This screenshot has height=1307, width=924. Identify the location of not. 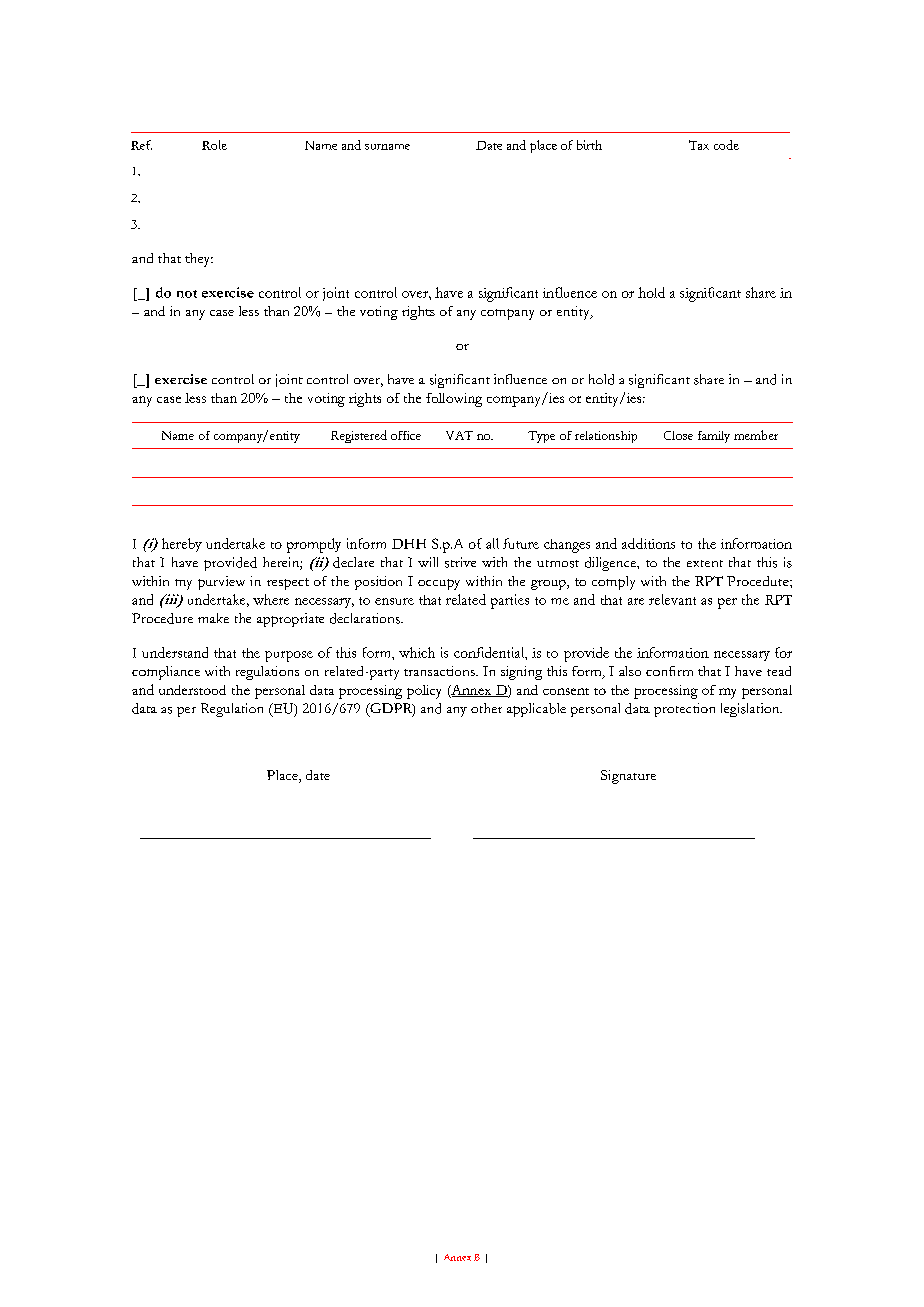
(187, 294).
